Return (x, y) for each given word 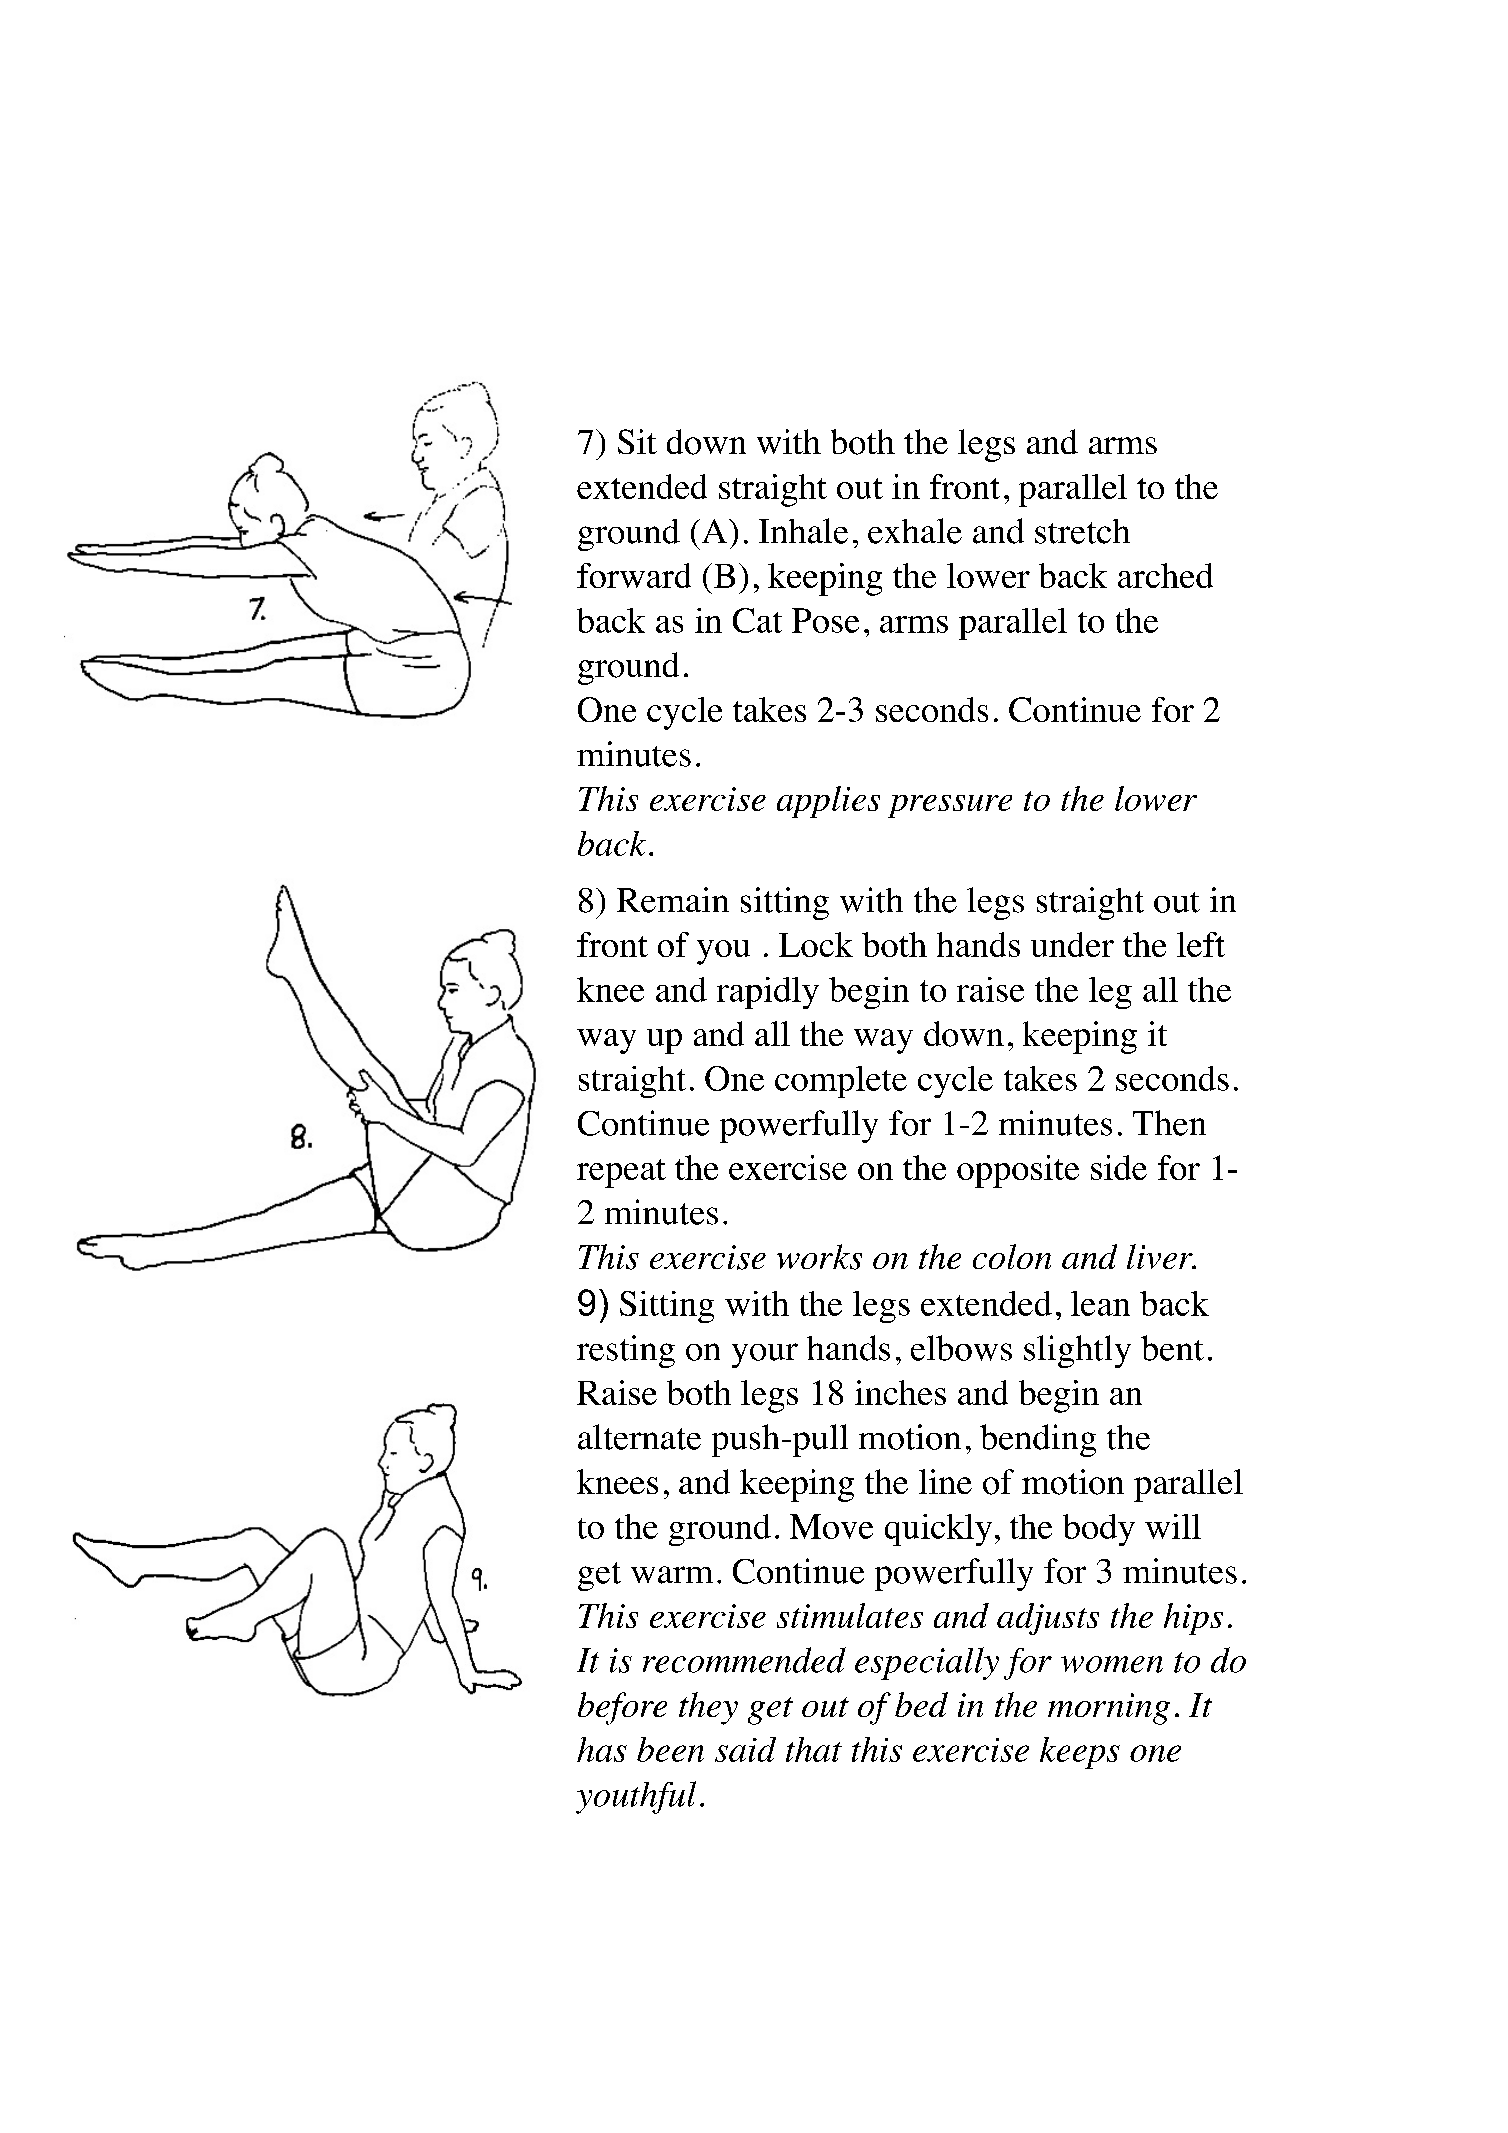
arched (1165, 575)
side (1119, 1167)
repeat (621, 1173)
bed (921, 1704)
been (670, 1749)
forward (634, 575)
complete (841, 1082)
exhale (915, 531)
